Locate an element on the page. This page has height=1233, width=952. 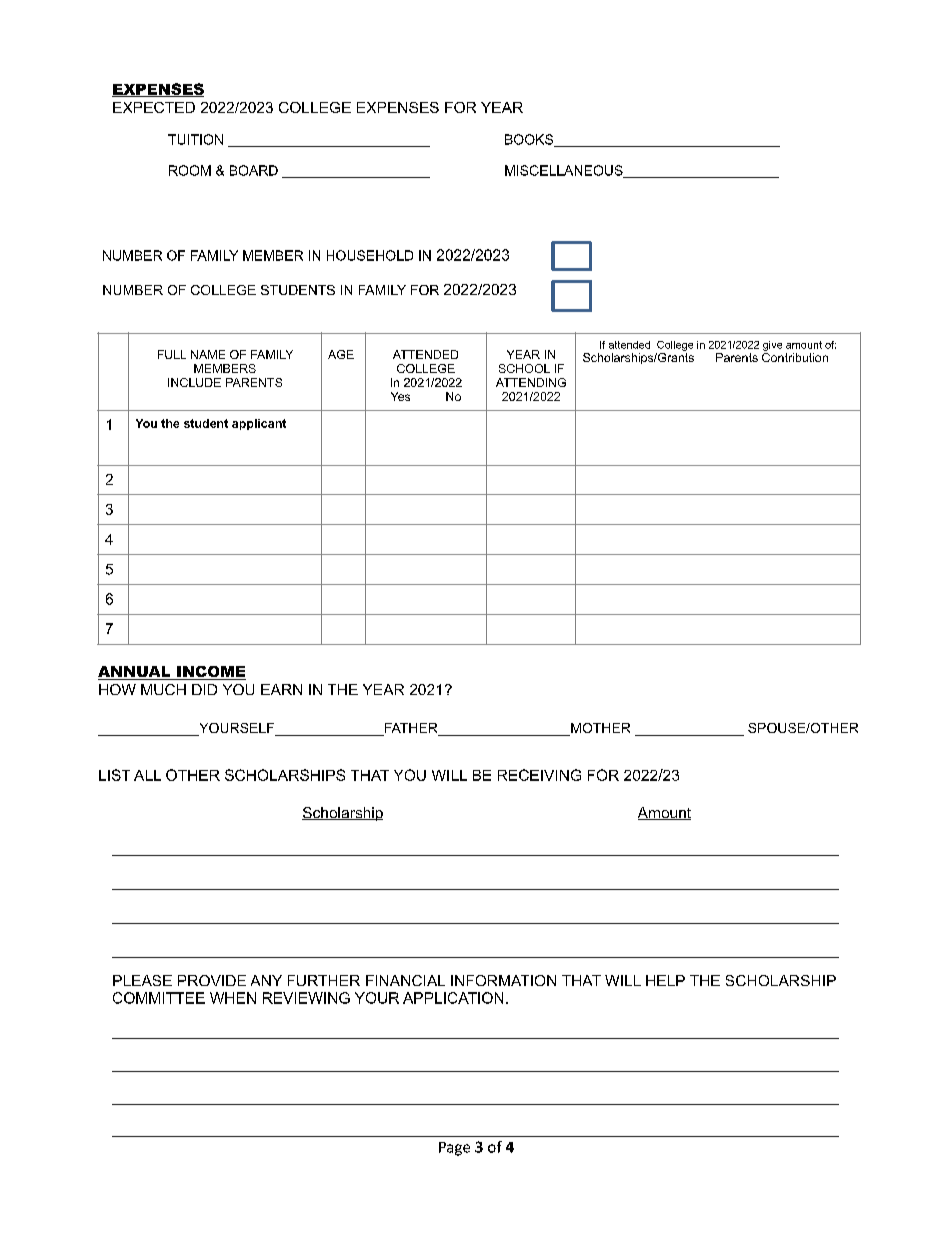
COMMITTEE is located at coordinates (159, 998).
